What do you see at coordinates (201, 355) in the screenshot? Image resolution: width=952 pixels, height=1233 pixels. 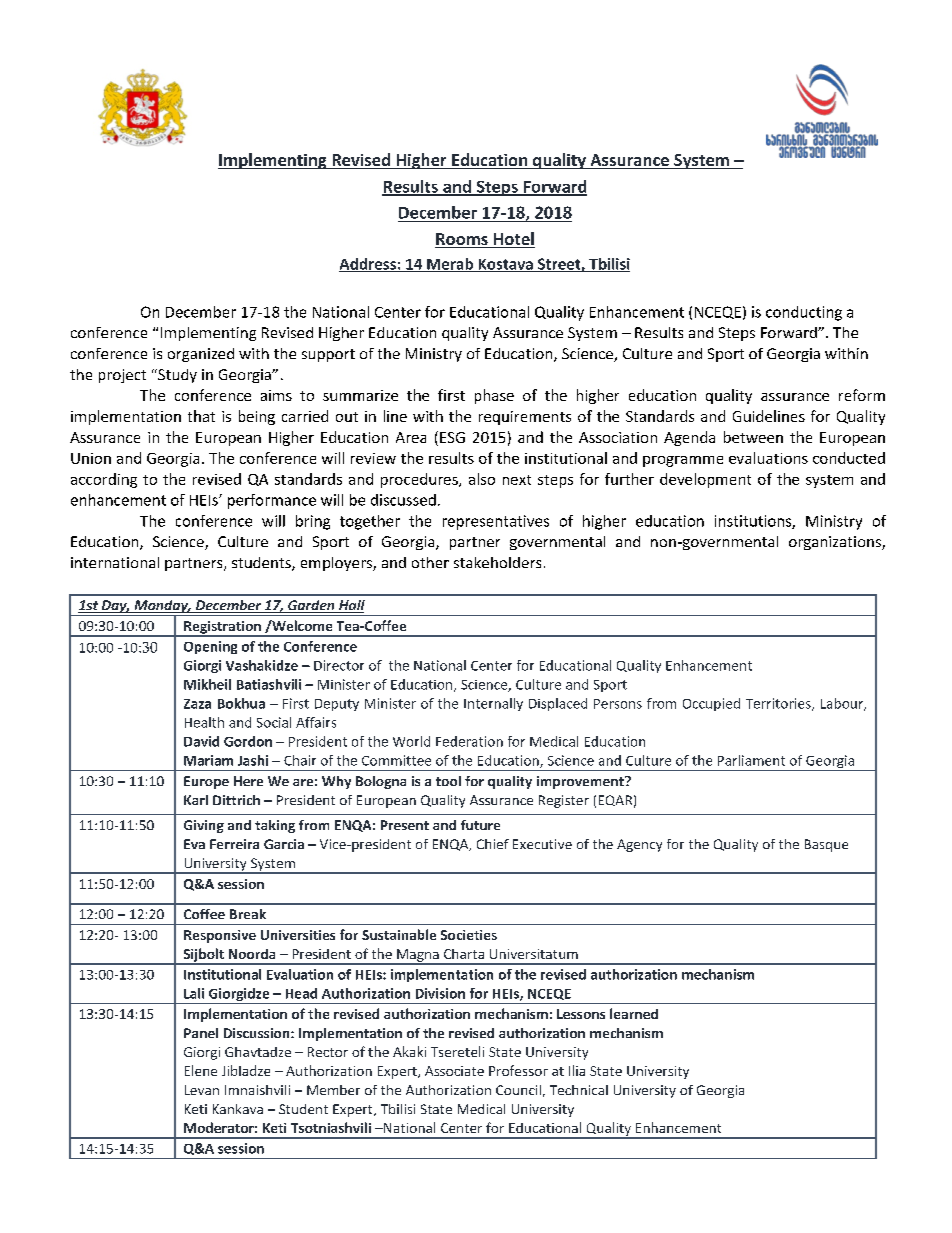 I see `organized` at bounding box center [201, 355].
